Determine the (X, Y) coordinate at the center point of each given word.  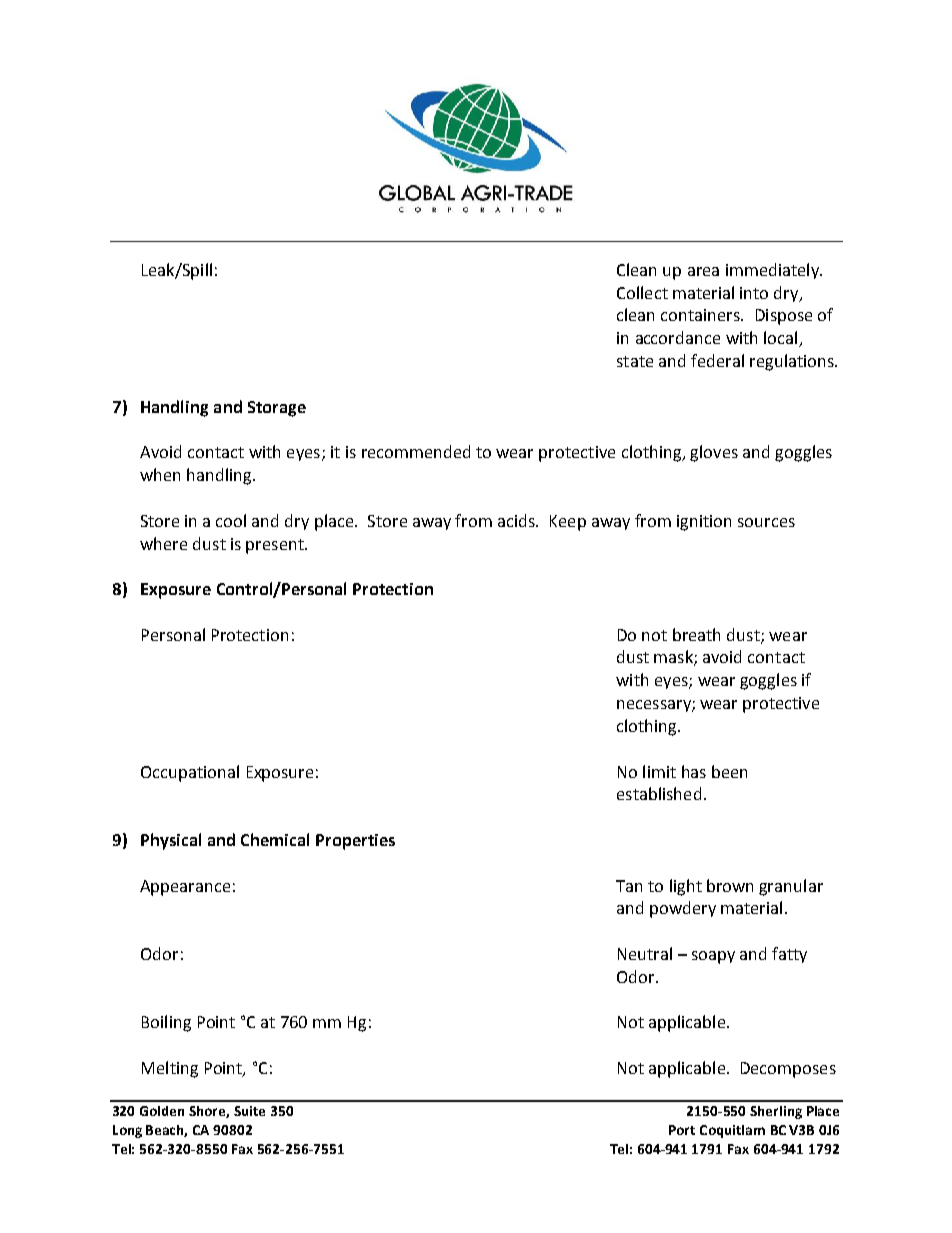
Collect (642, 292)
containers (701, 315)
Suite (249, 1111)
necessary (655, 706)
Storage (277, 409)
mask (674, 658)
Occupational (190, 773)
